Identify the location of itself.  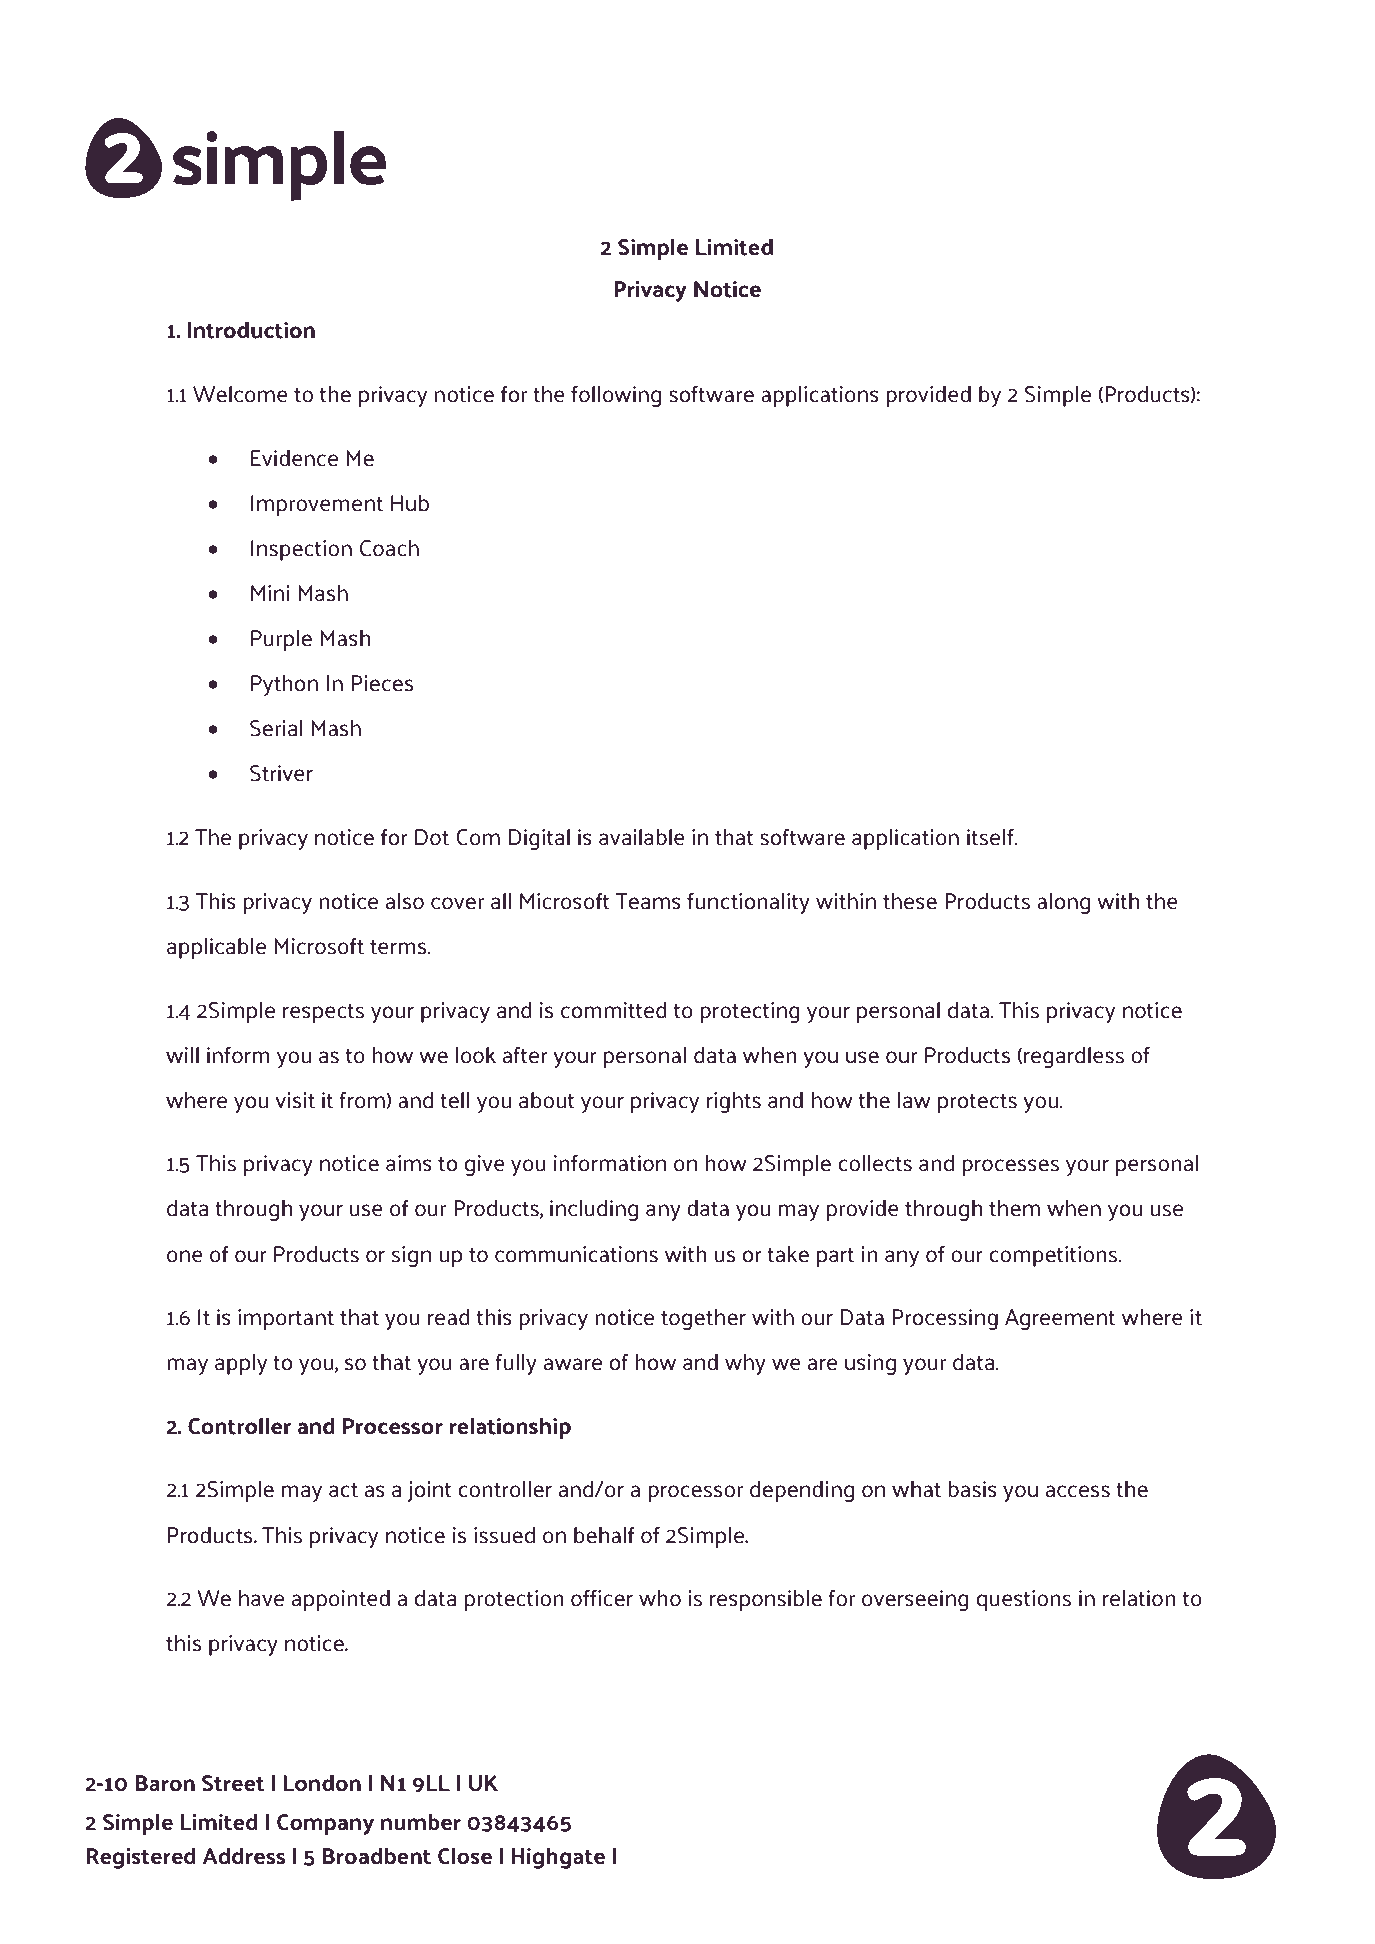
(991, 837).
